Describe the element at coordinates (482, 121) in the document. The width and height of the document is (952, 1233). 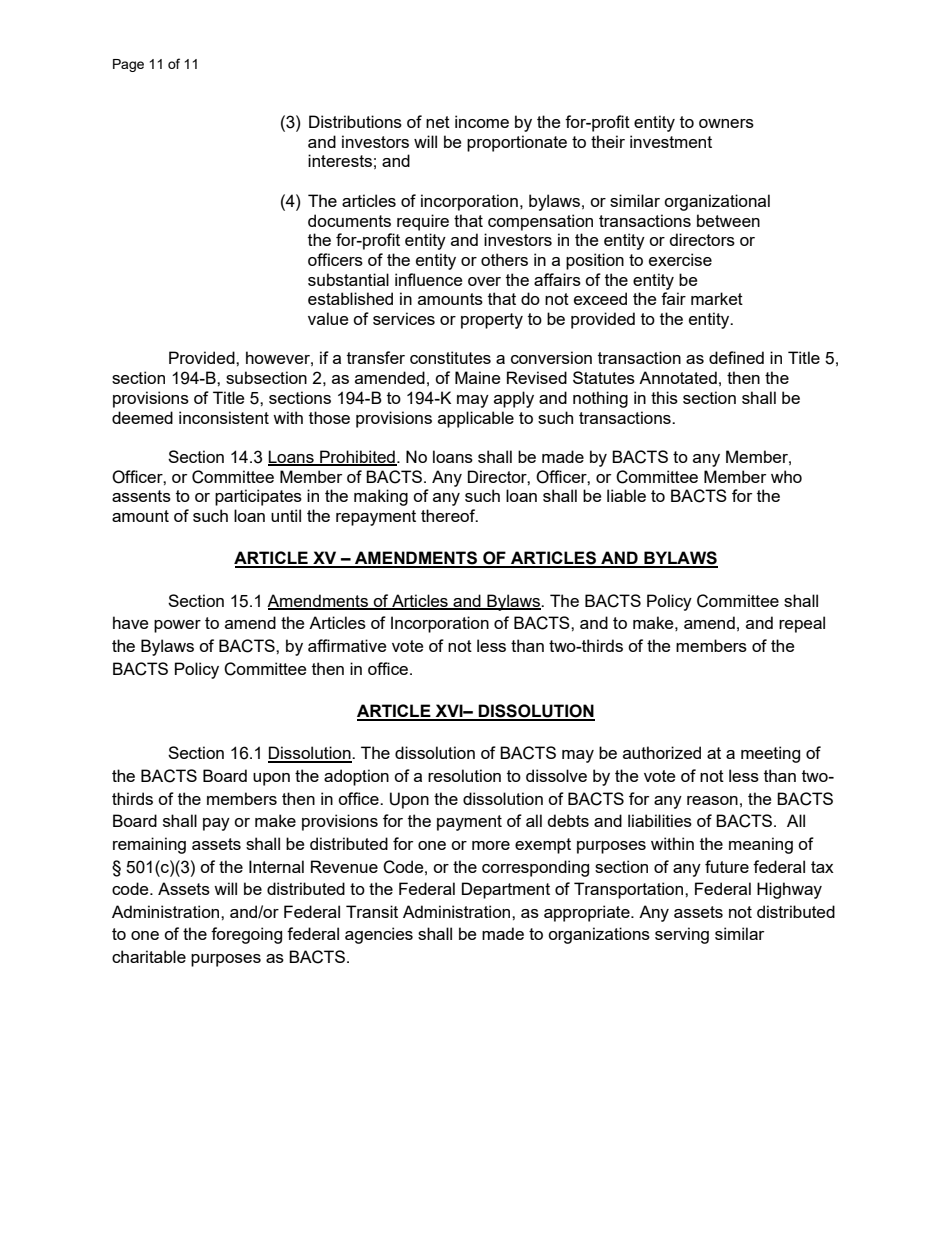
I see `income` at that location.
